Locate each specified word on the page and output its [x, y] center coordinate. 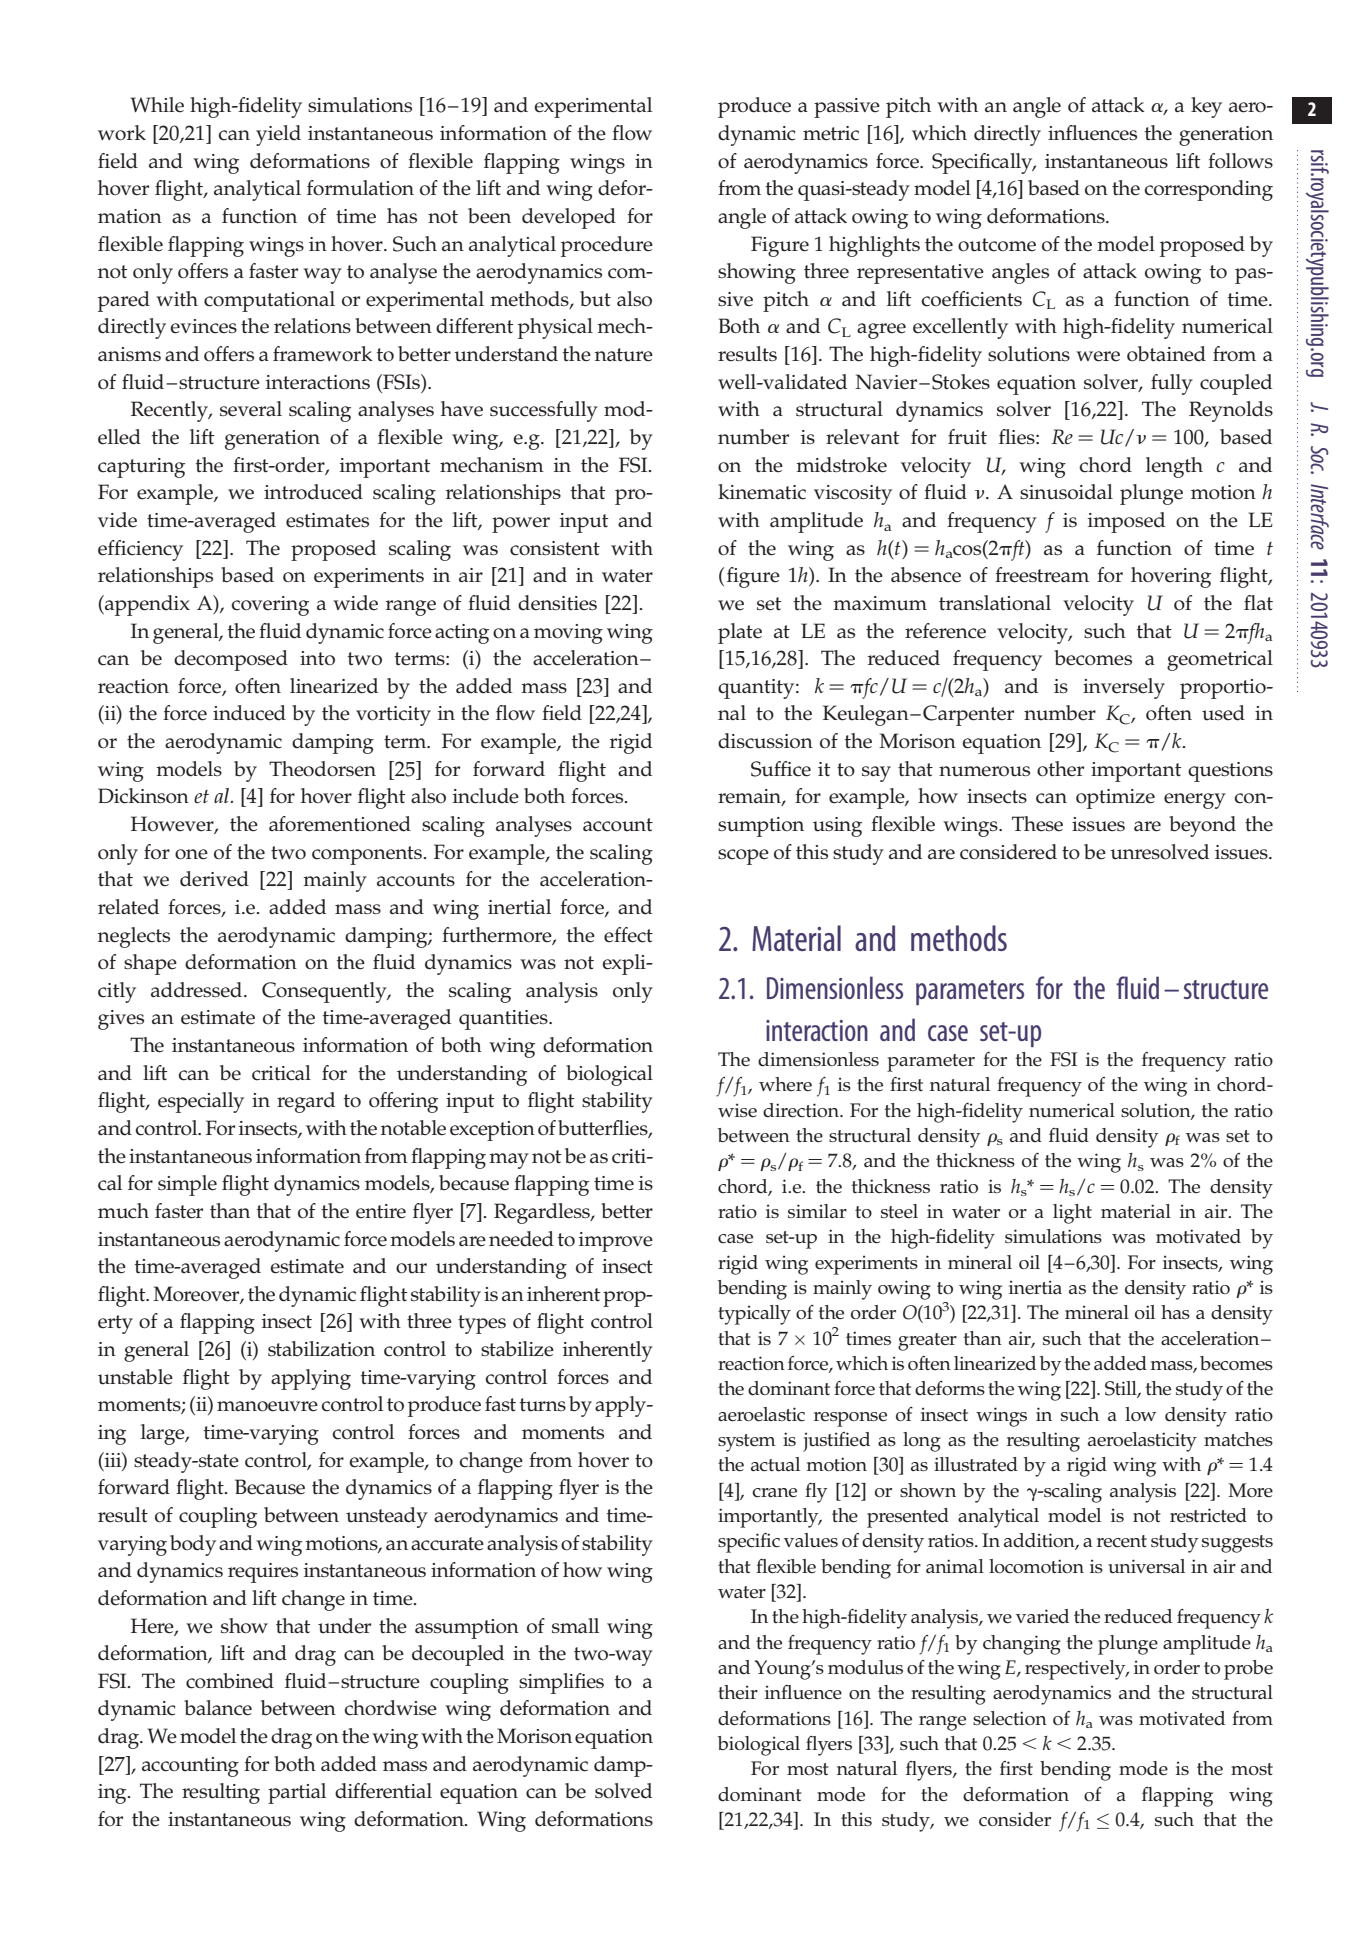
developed [569, 218]
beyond [1202, 826]
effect [628, 935]
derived [214, 879]
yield [278, 135]
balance [218, 1708]
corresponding [1208, 190]
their [738, 1692]
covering [270, 606]
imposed [1126, 522]
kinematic [762, 492]
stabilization [321, 1349]
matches [1238, 1439]
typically [754, 1315]
